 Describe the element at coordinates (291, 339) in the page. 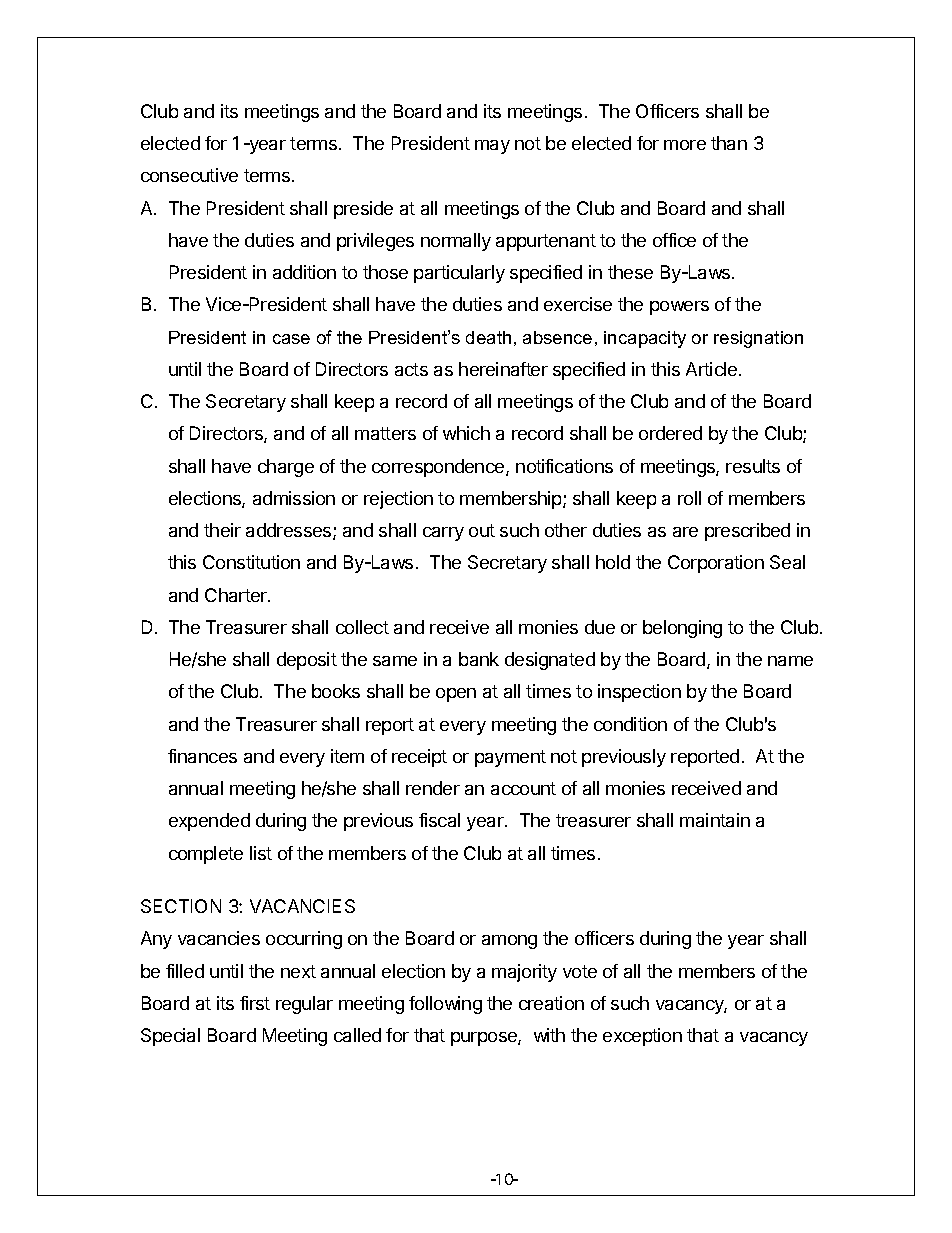

I see `case` at that location.
